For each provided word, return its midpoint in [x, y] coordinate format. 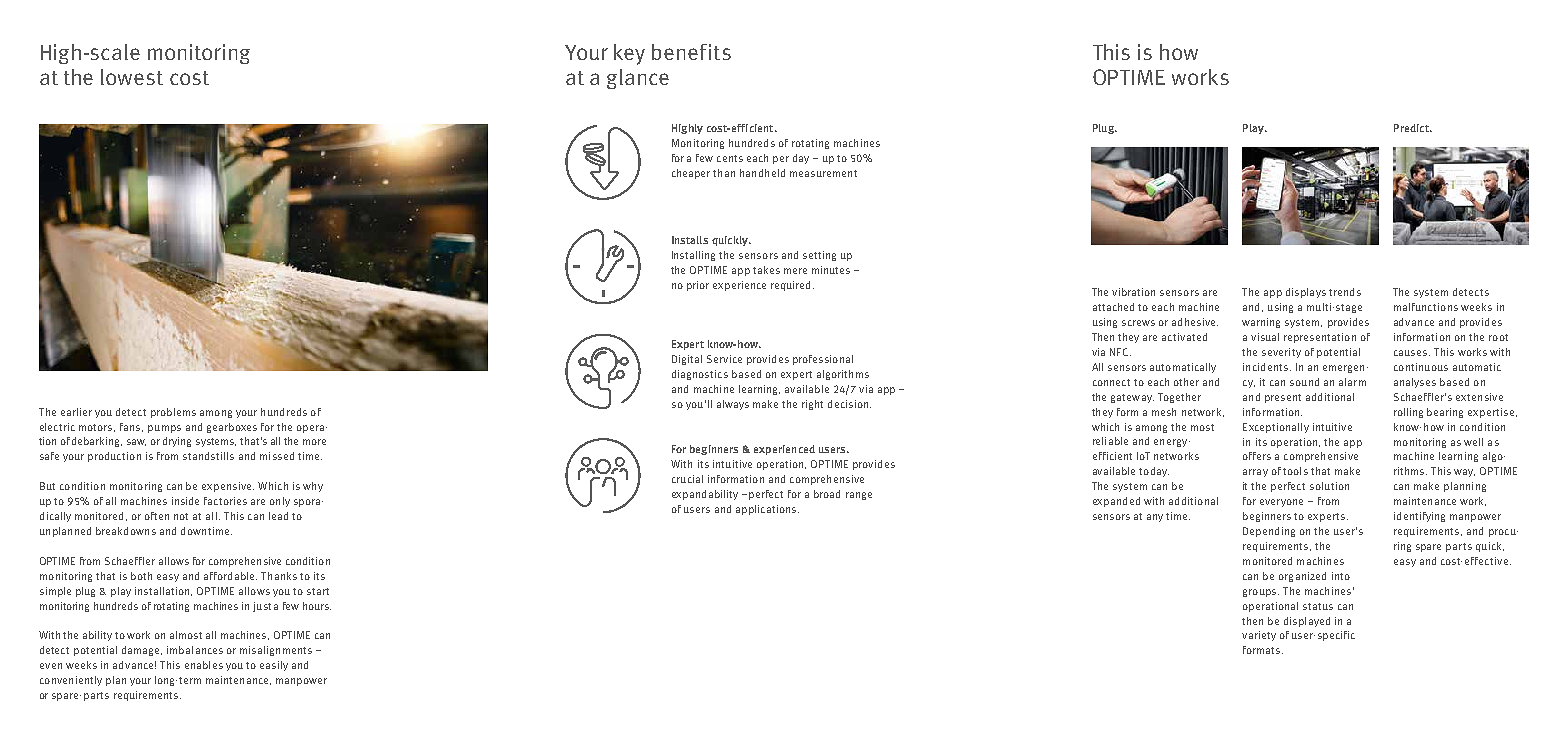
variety [1259, 636]
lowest [132, 77]
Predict [1412, 128]
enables [204, 665]
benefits [691, 52]
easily [274, 666]
